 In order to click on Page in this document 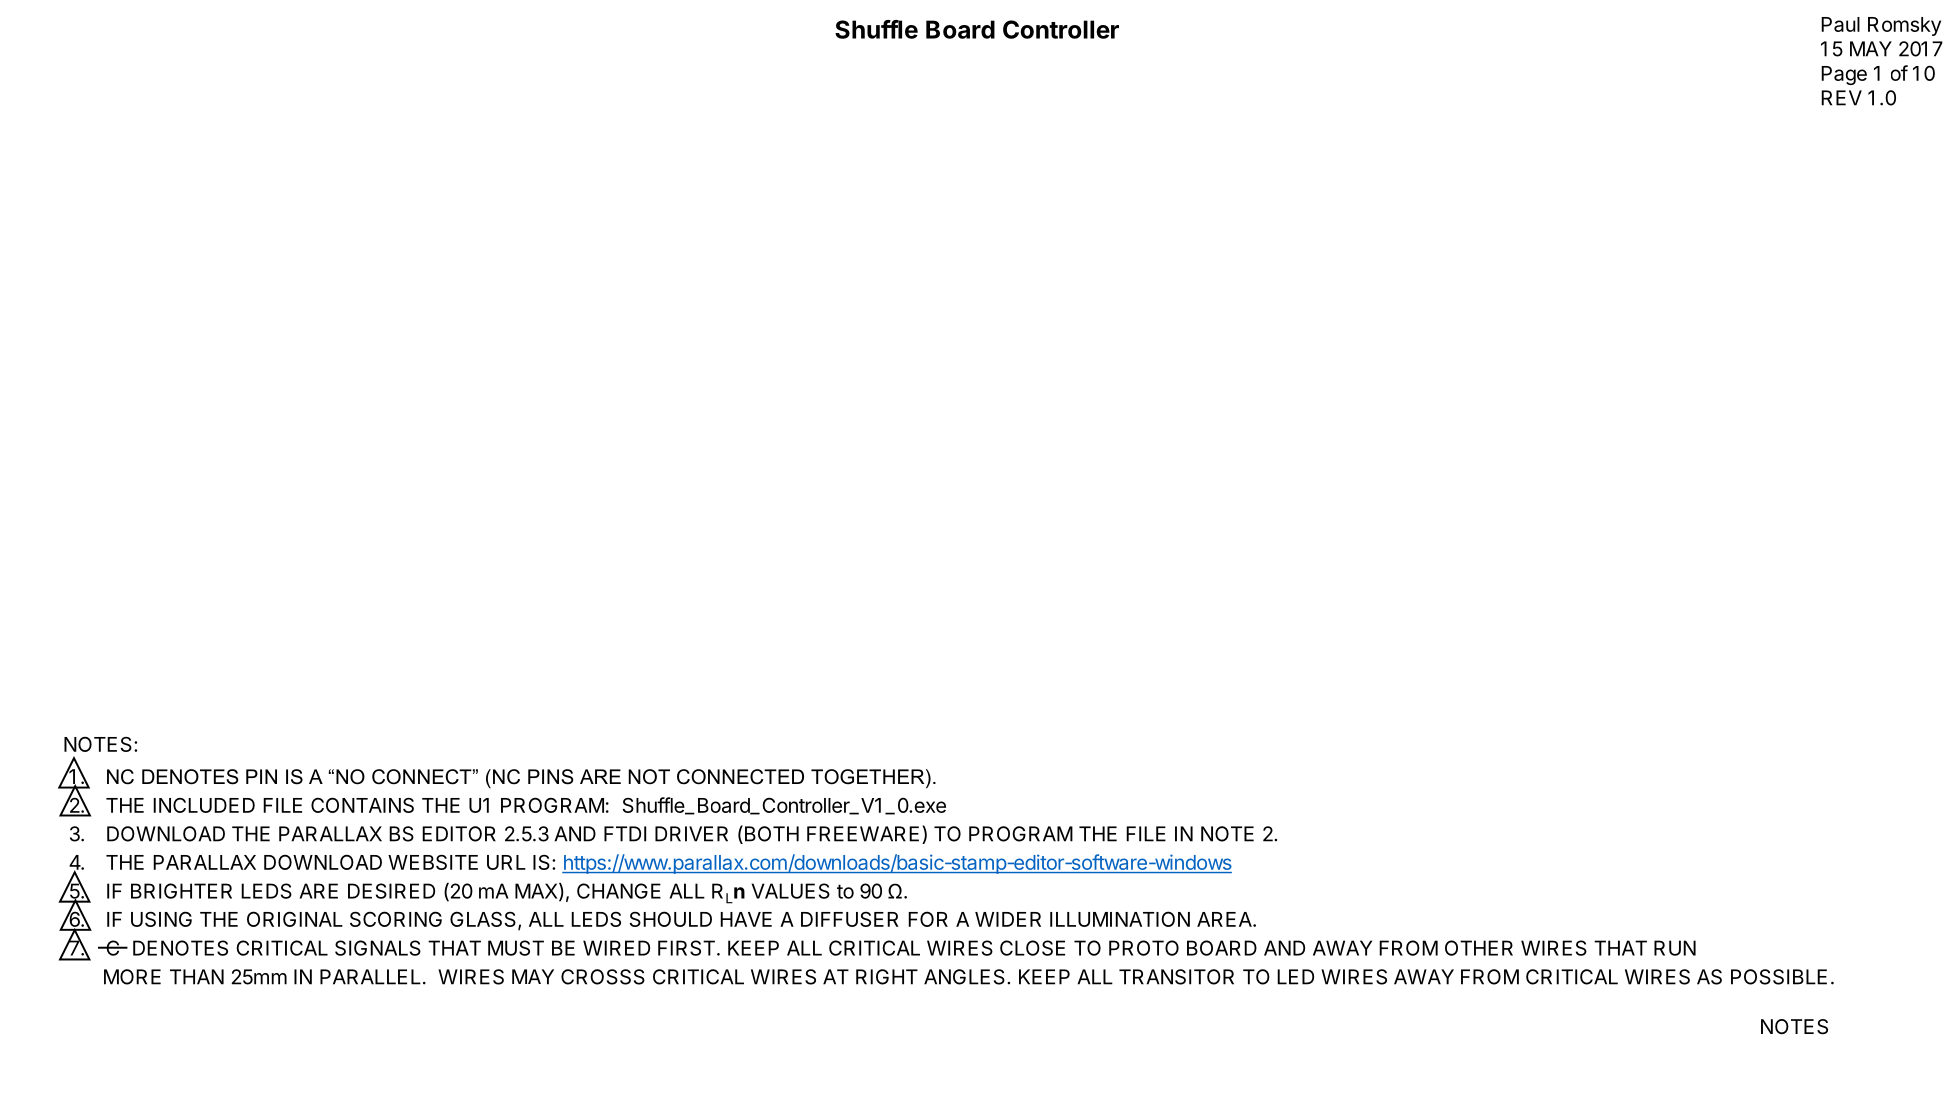, I will do `click(1844, 75)`.
